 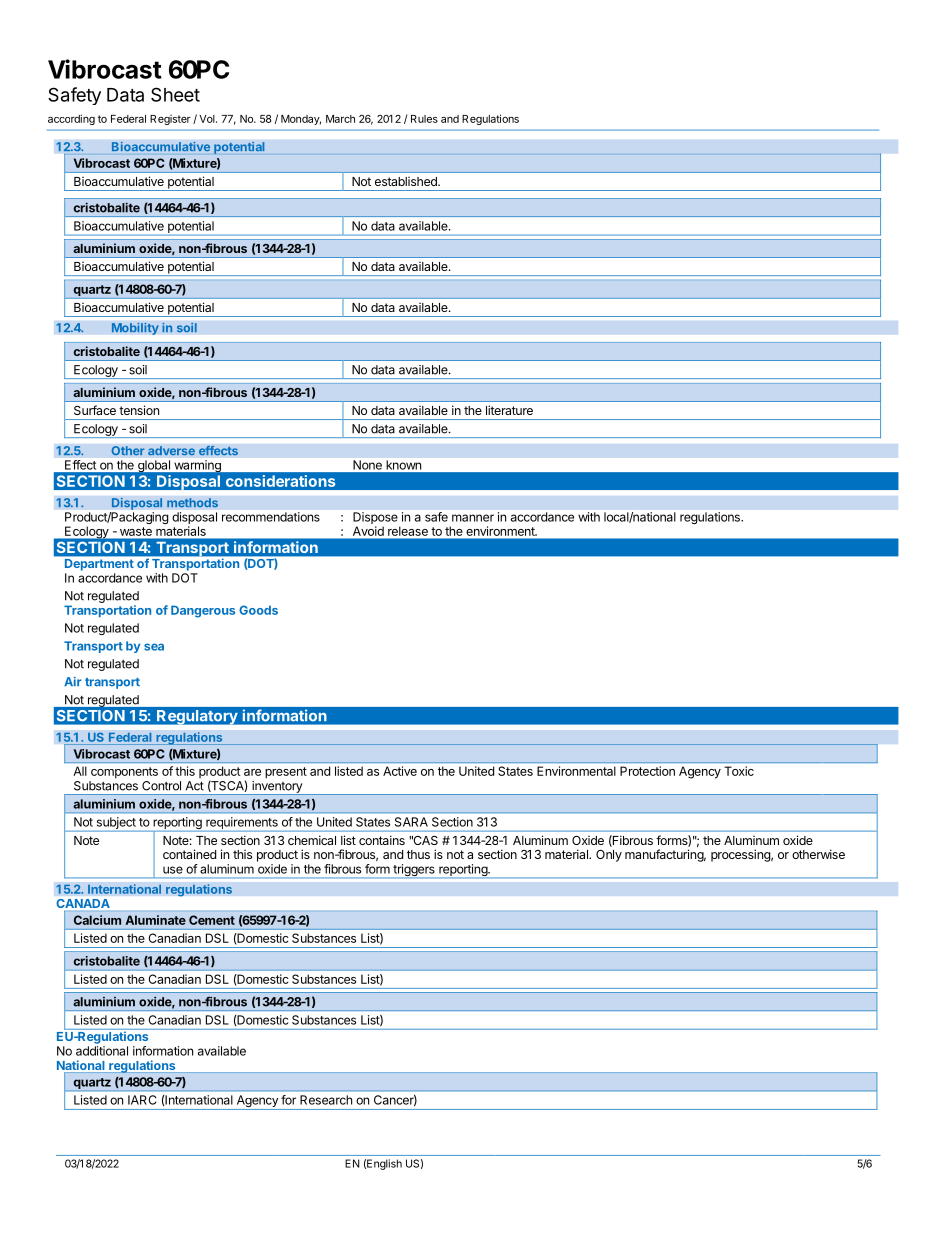 I want to click on established, so click(x=407, y=181).
